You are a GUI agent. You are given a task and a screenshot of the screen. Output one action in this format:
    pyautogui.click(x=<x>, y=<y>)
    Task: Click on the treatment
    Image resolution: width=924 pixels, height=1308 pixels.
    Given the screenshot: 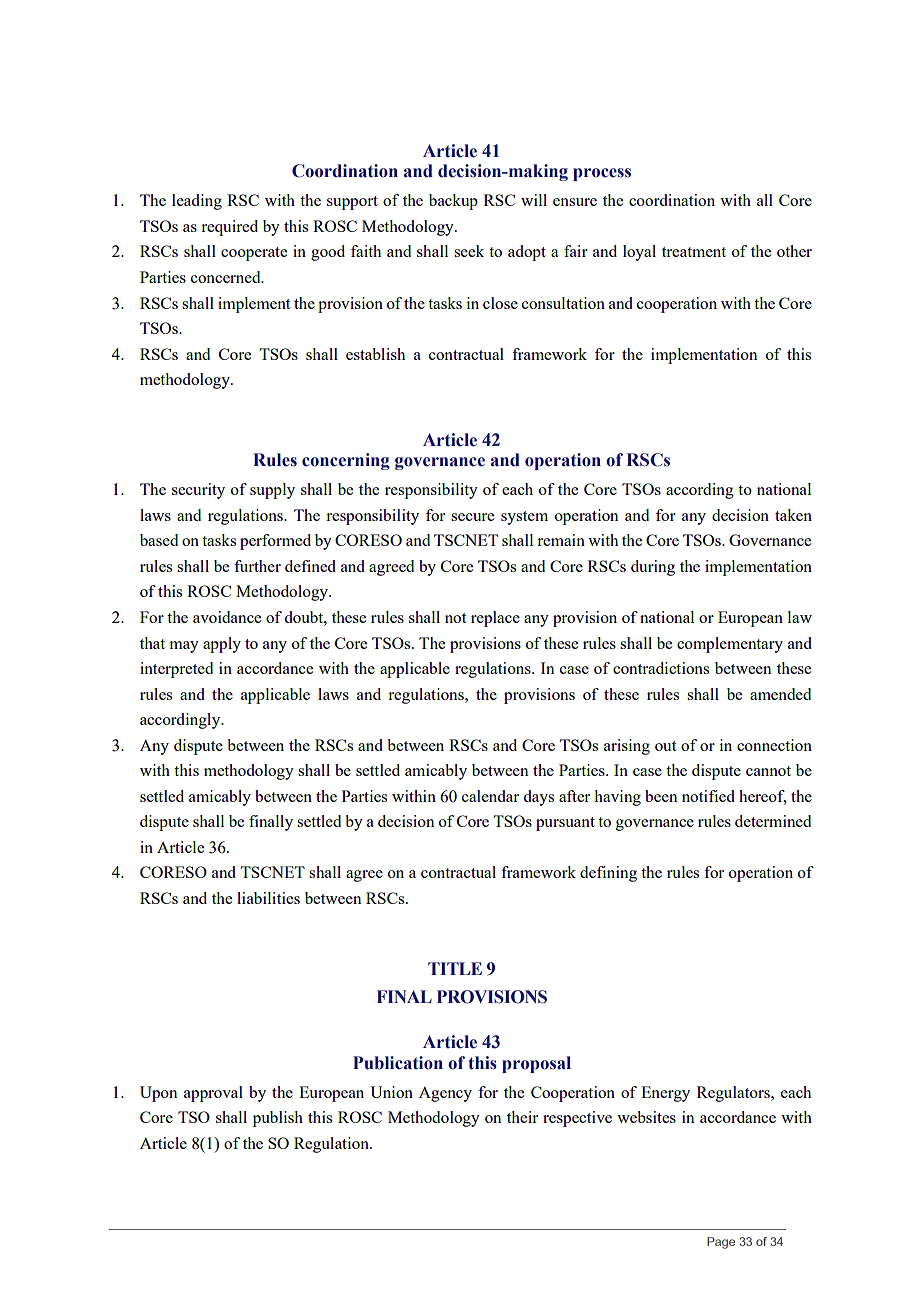 What is the action you would take?
    pyautogui.click(x=694, y=252)
